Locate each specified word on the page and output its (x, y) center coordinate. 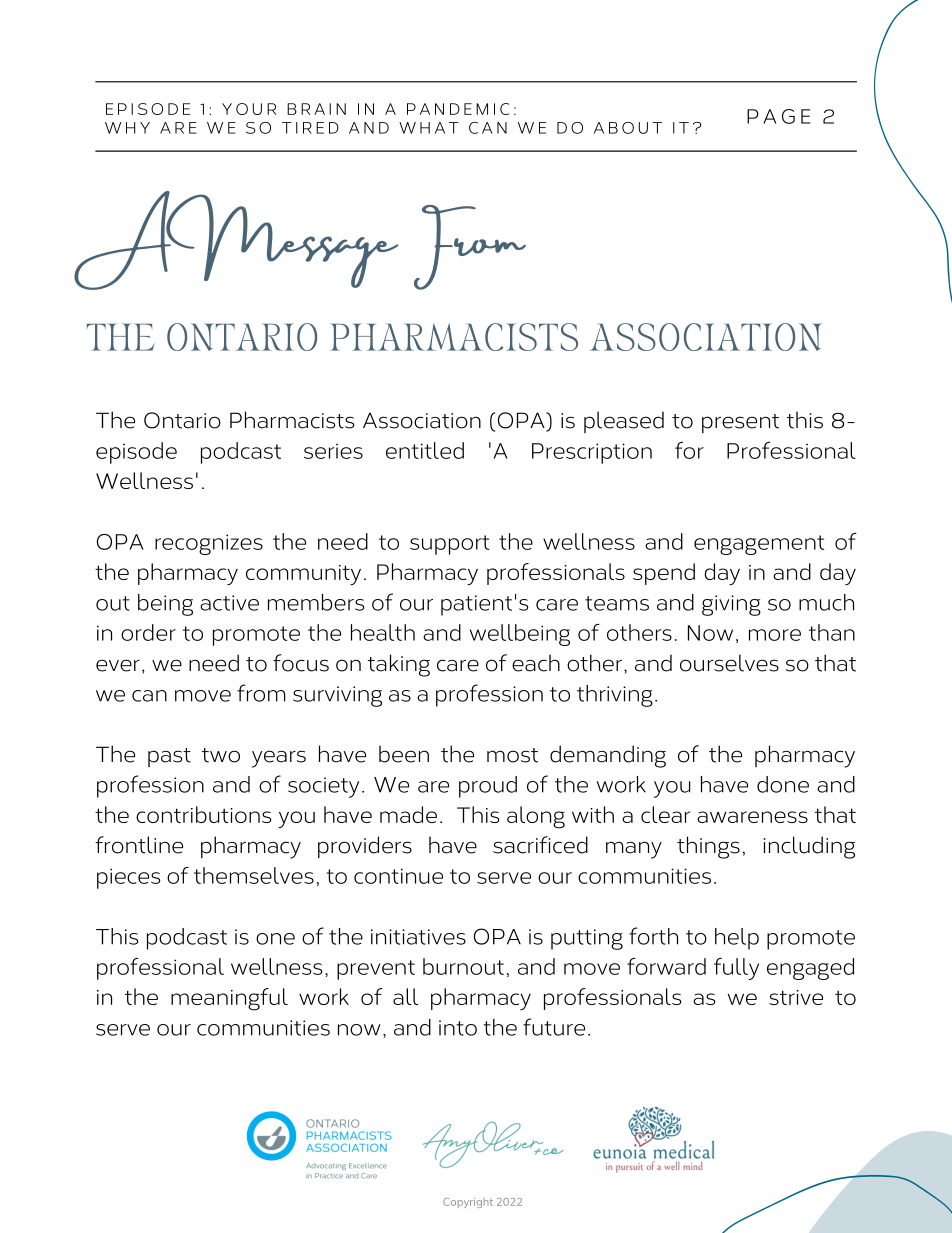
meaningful (229, 999)
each (536, 663)
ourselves (729, 663)
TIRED (310, 128)
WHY (127, 128)
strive (796, 997)
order (148, 632)
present (740, 423)
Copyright (468, 1203)
